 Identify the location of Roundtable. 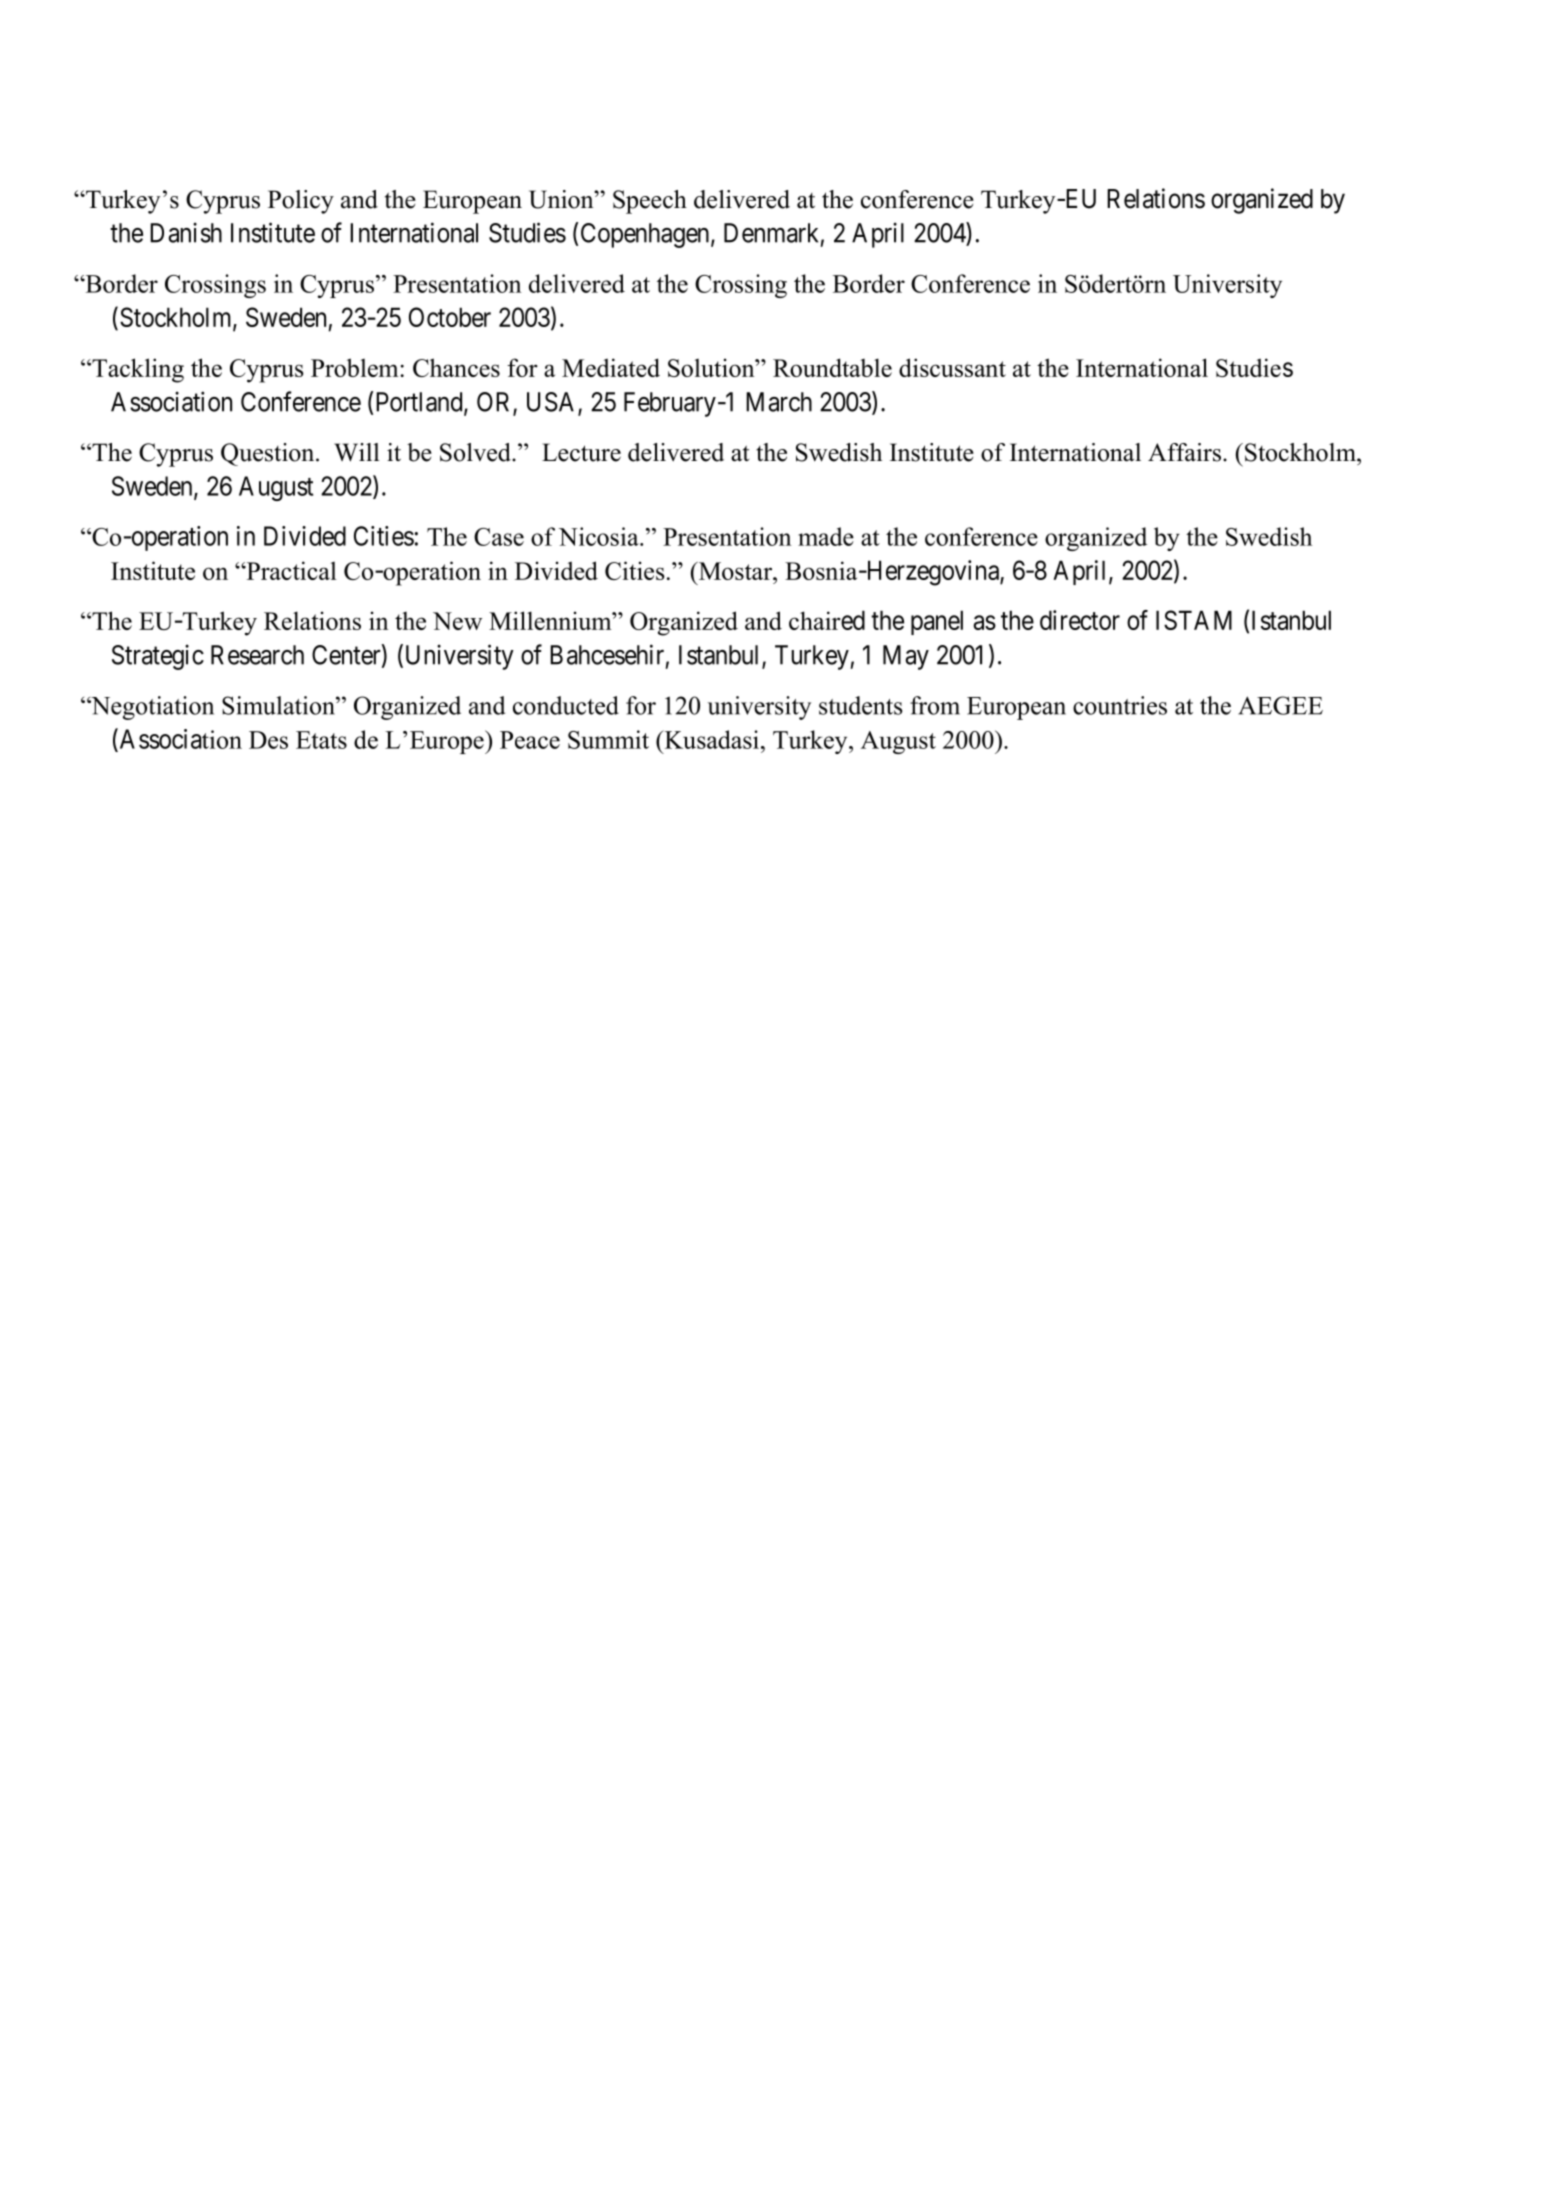
(832, 367).
